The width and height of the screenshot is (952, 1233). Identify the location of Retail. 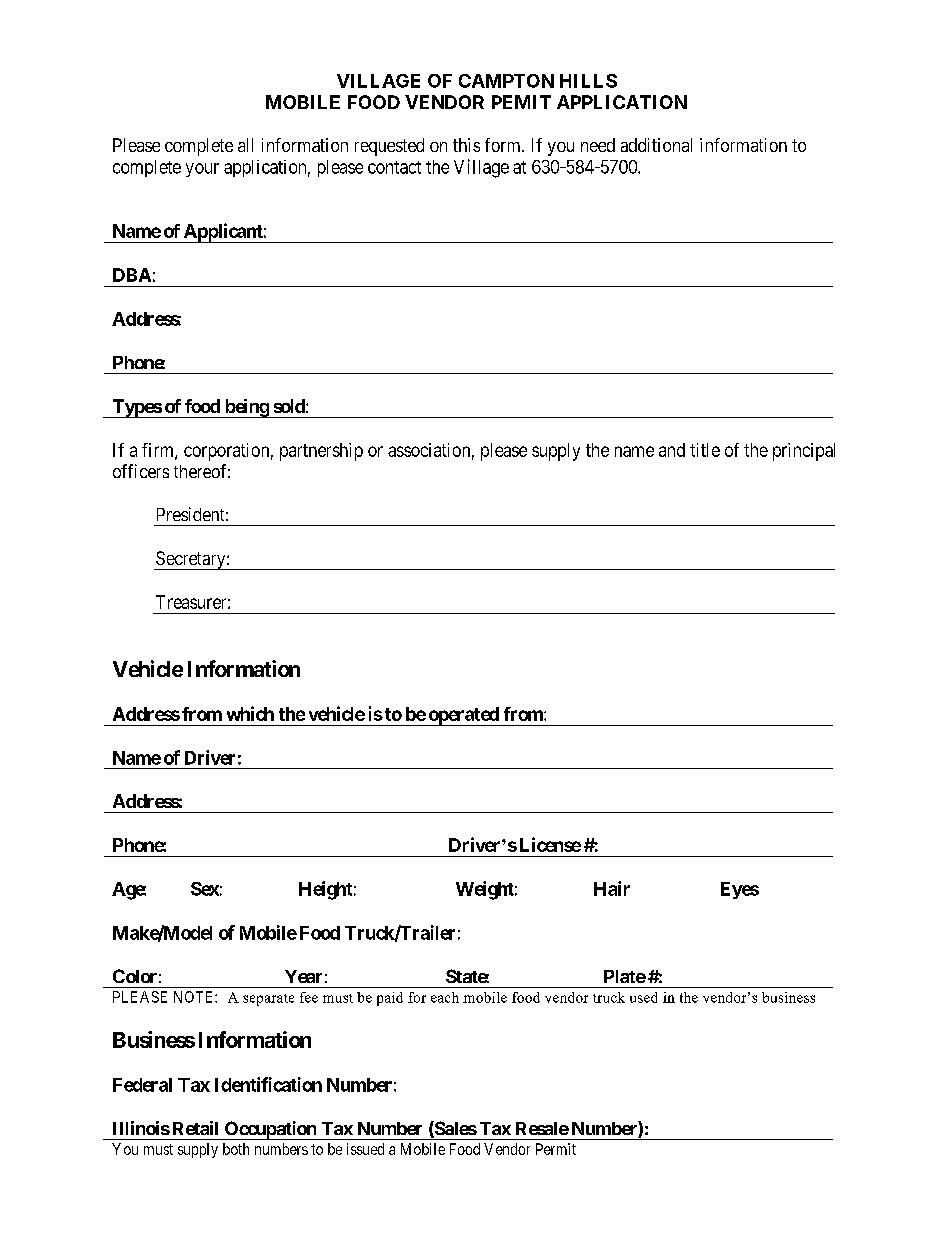
(195, 1128).
